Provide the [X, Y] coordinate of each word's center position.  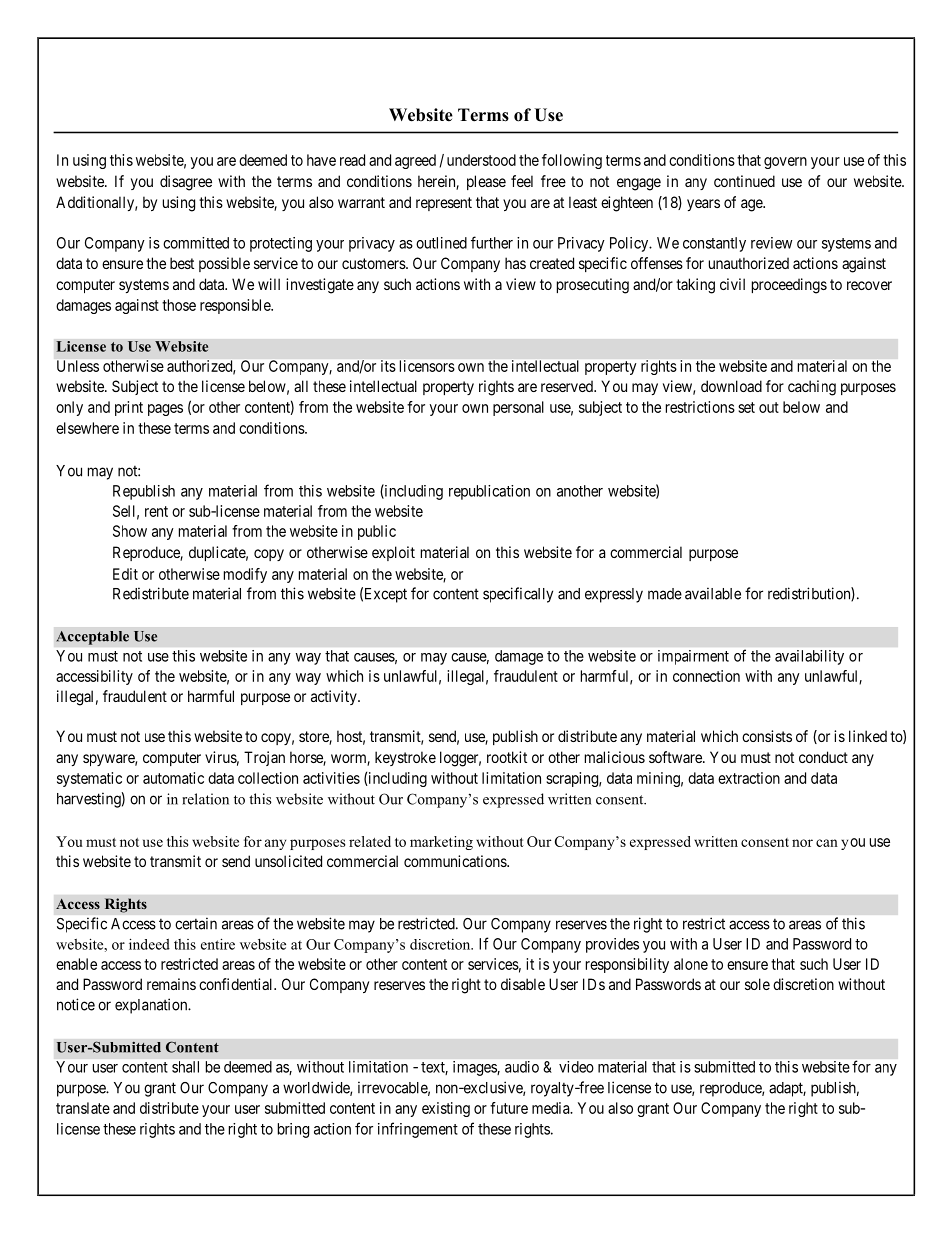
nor [802, 843]
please [486, 182]
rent [156, 511]
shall [185, 1067]
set [746, 407]
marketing [441, 843]
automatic [173, 778]
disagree [186, 183]
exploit [393, 553]
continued [744, 181]
